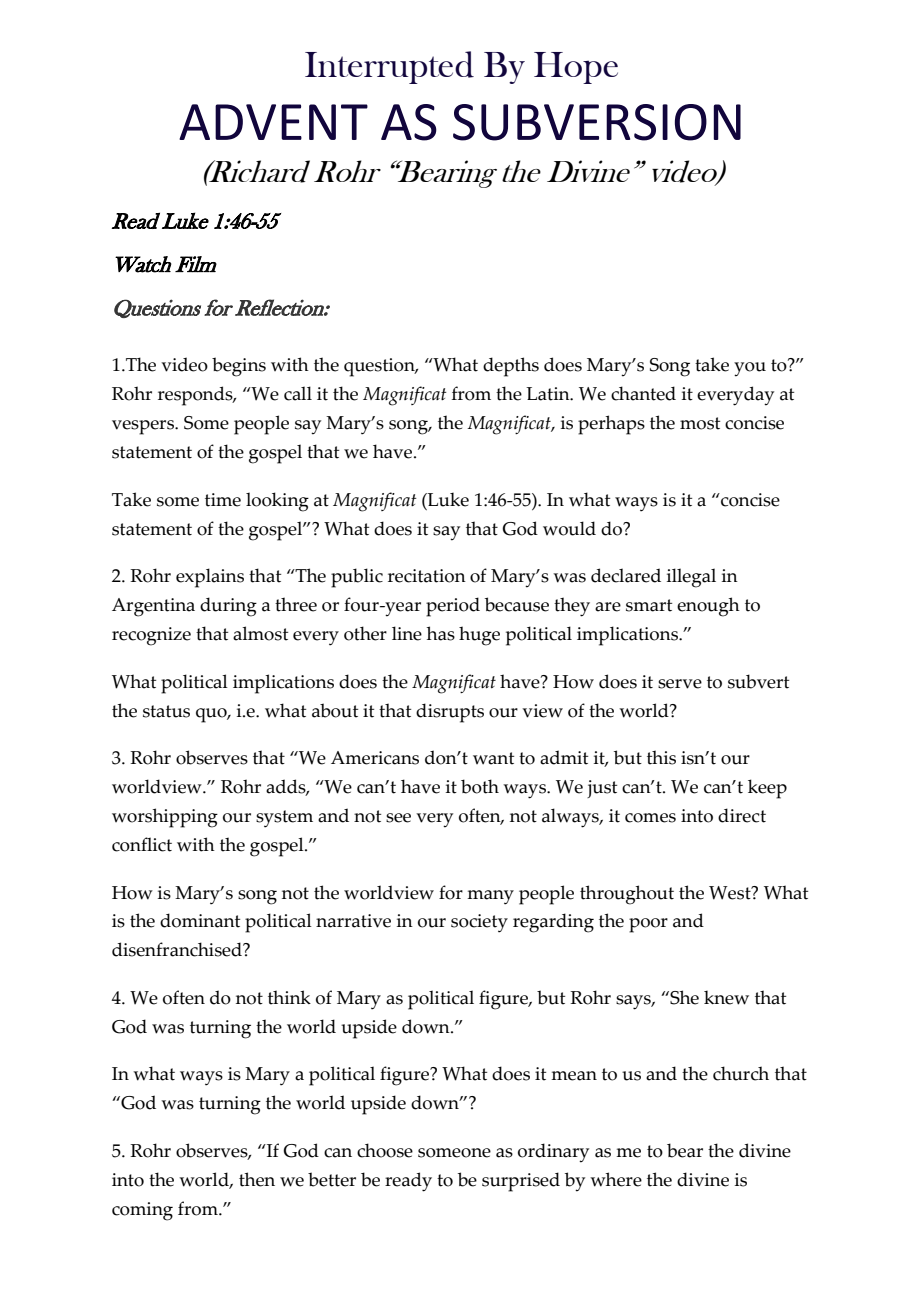 Image resolution: width=924 pixels, height=1308 pixels. Describe the element at coordinates (708, 607) in the image. I see `enough` at that location.
